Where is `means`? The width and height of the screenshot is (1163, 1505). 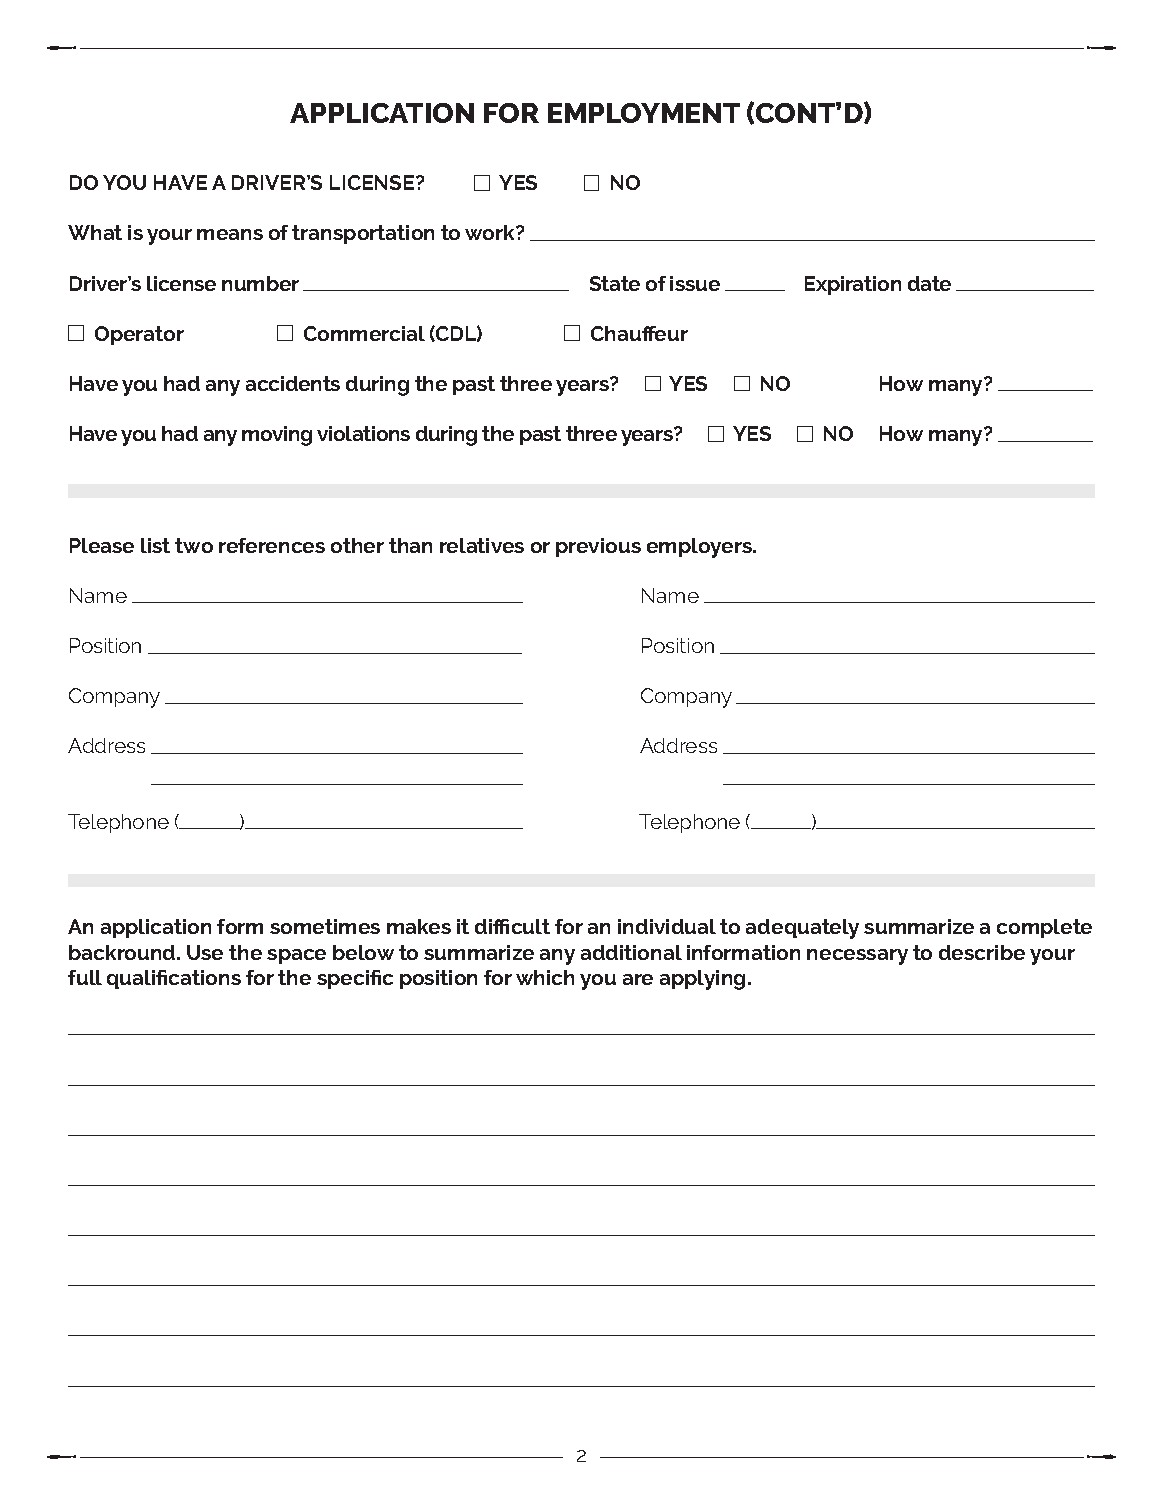
means is located at coordinates (230, 234).
